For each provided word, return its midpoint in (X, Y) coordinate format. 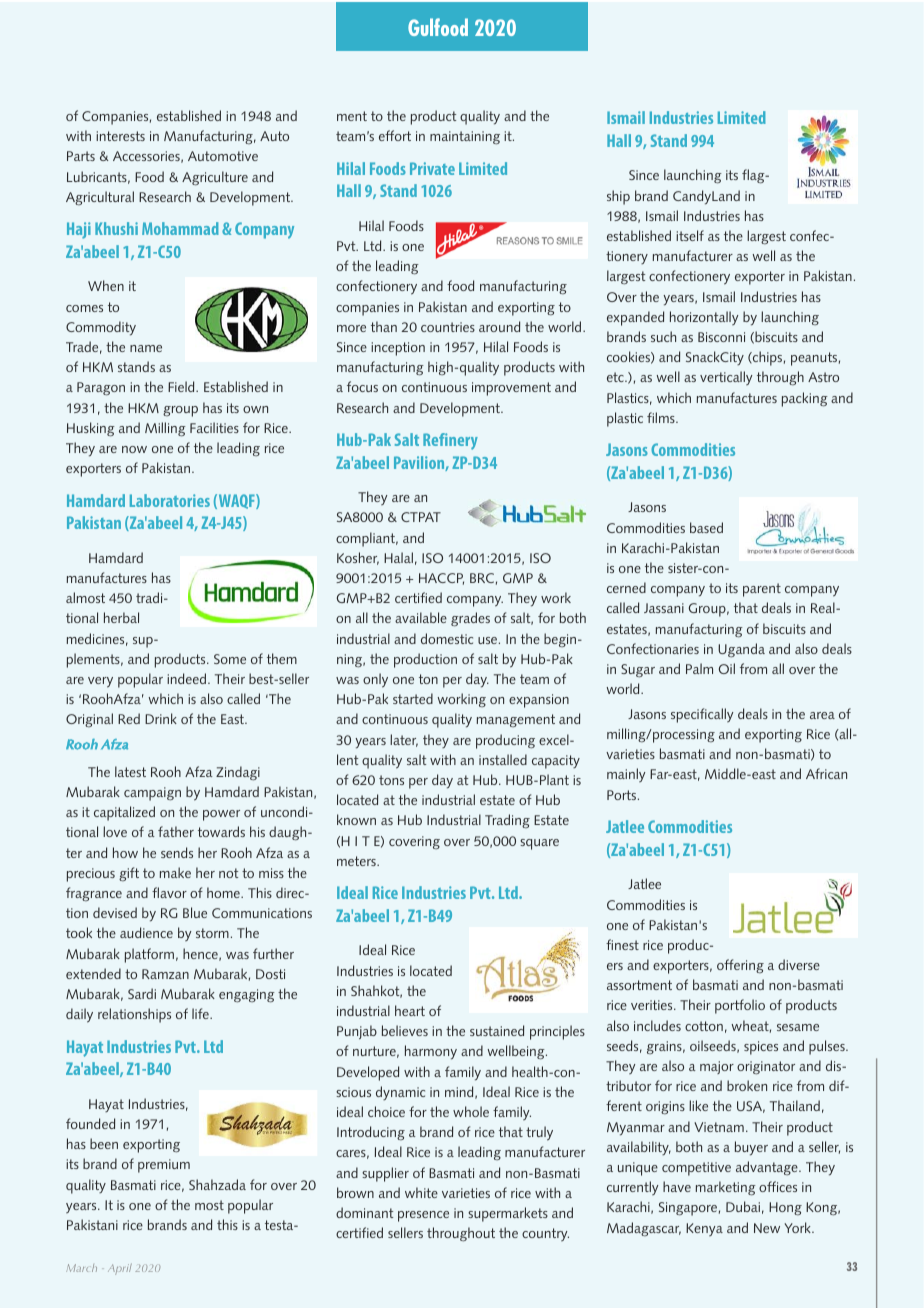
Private (432, 168)
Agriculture (215, 178)
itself (690, 235)
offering (740, 966)
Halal (398, 557)
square (539, 844)
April (120, 1269)
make (175, 872)
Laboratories (170, 500)
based (706, 527)
